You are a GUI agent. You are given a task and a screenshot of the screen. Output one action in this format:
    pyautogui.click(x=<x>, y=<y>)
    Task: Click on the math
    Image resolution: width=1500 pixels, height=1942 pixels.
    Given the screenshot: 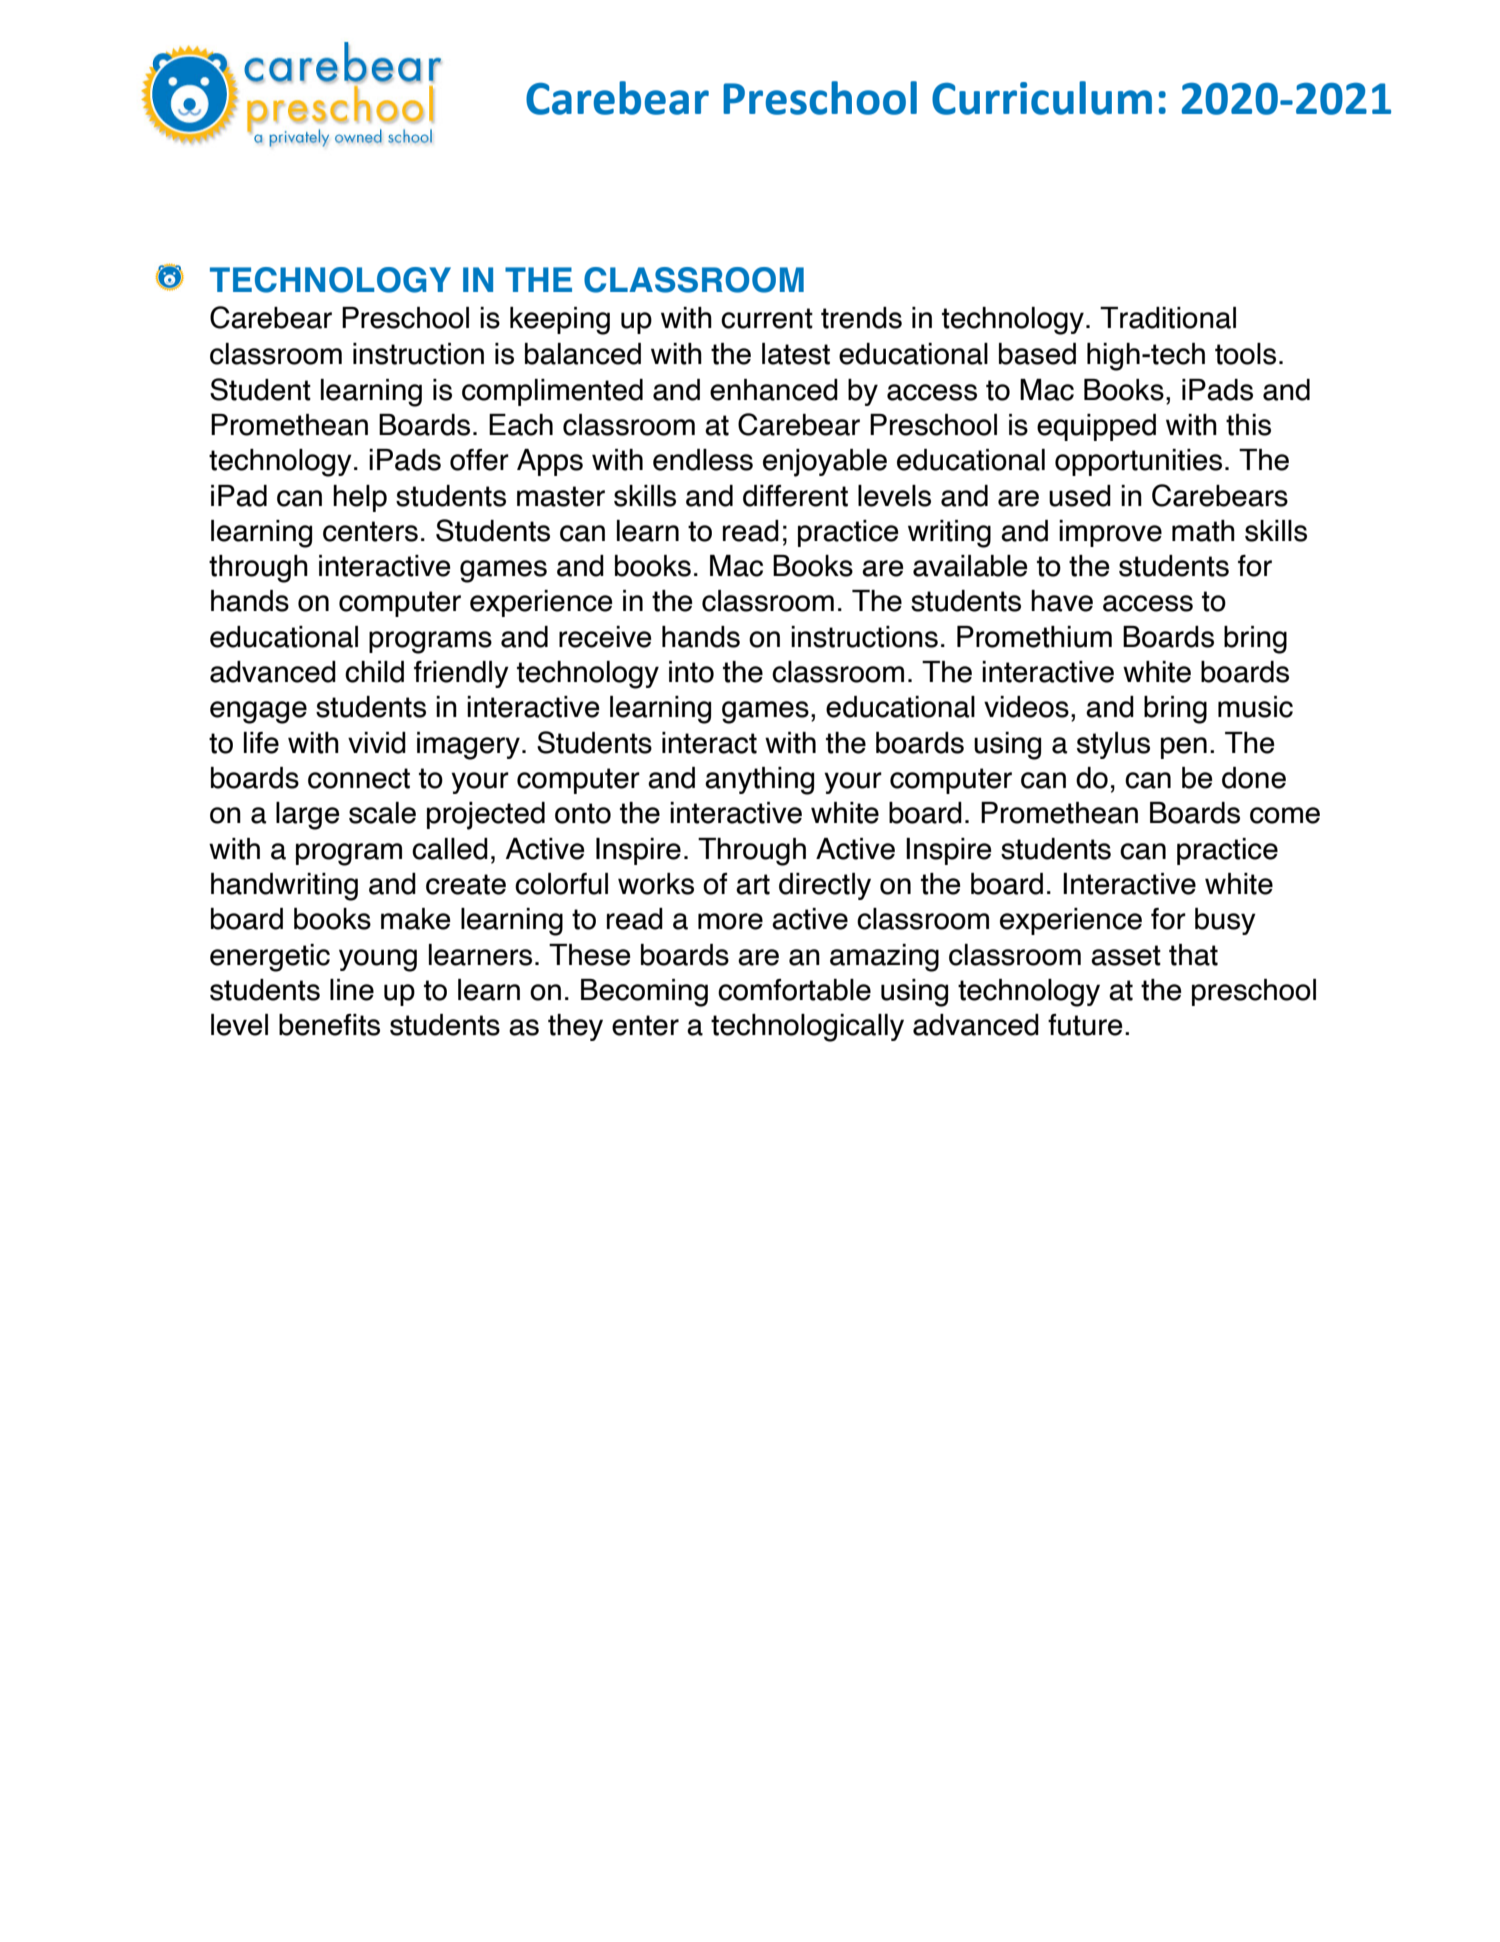 What is the action you would take?
    pyautogui.click(x=1203, y=531)
